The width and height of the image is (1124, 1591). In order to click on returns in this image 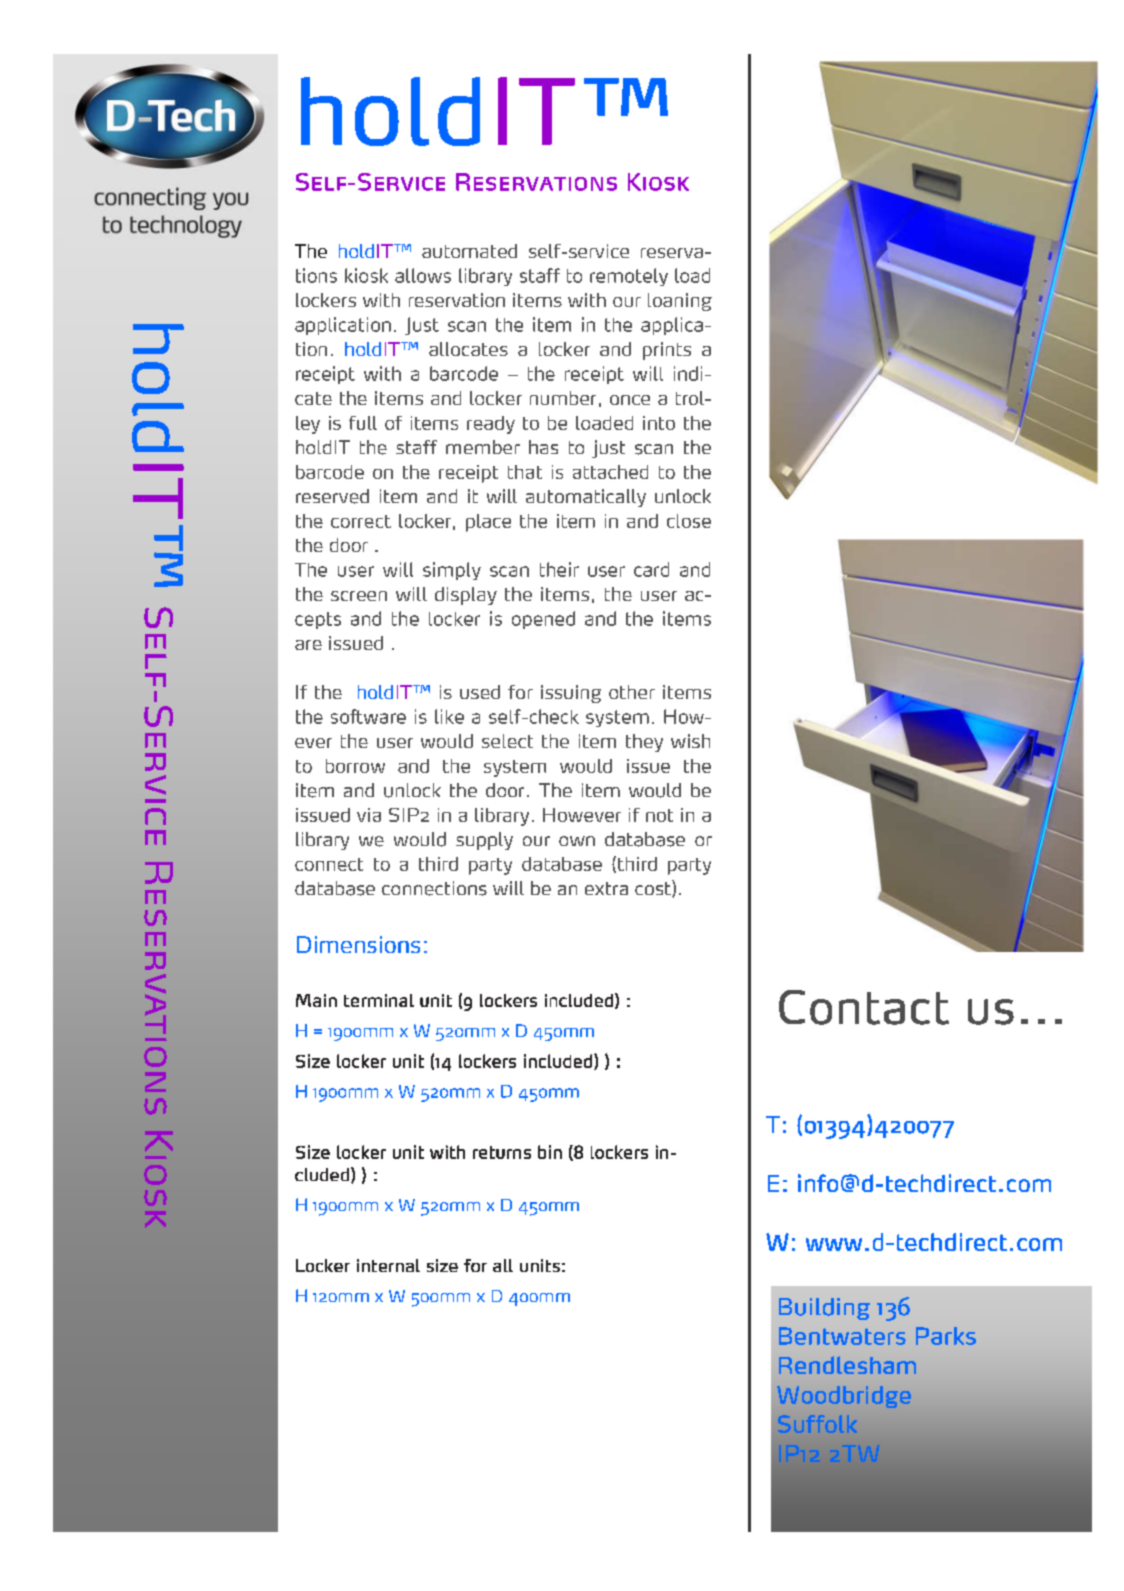, I will do `click(502, 1152)`.
